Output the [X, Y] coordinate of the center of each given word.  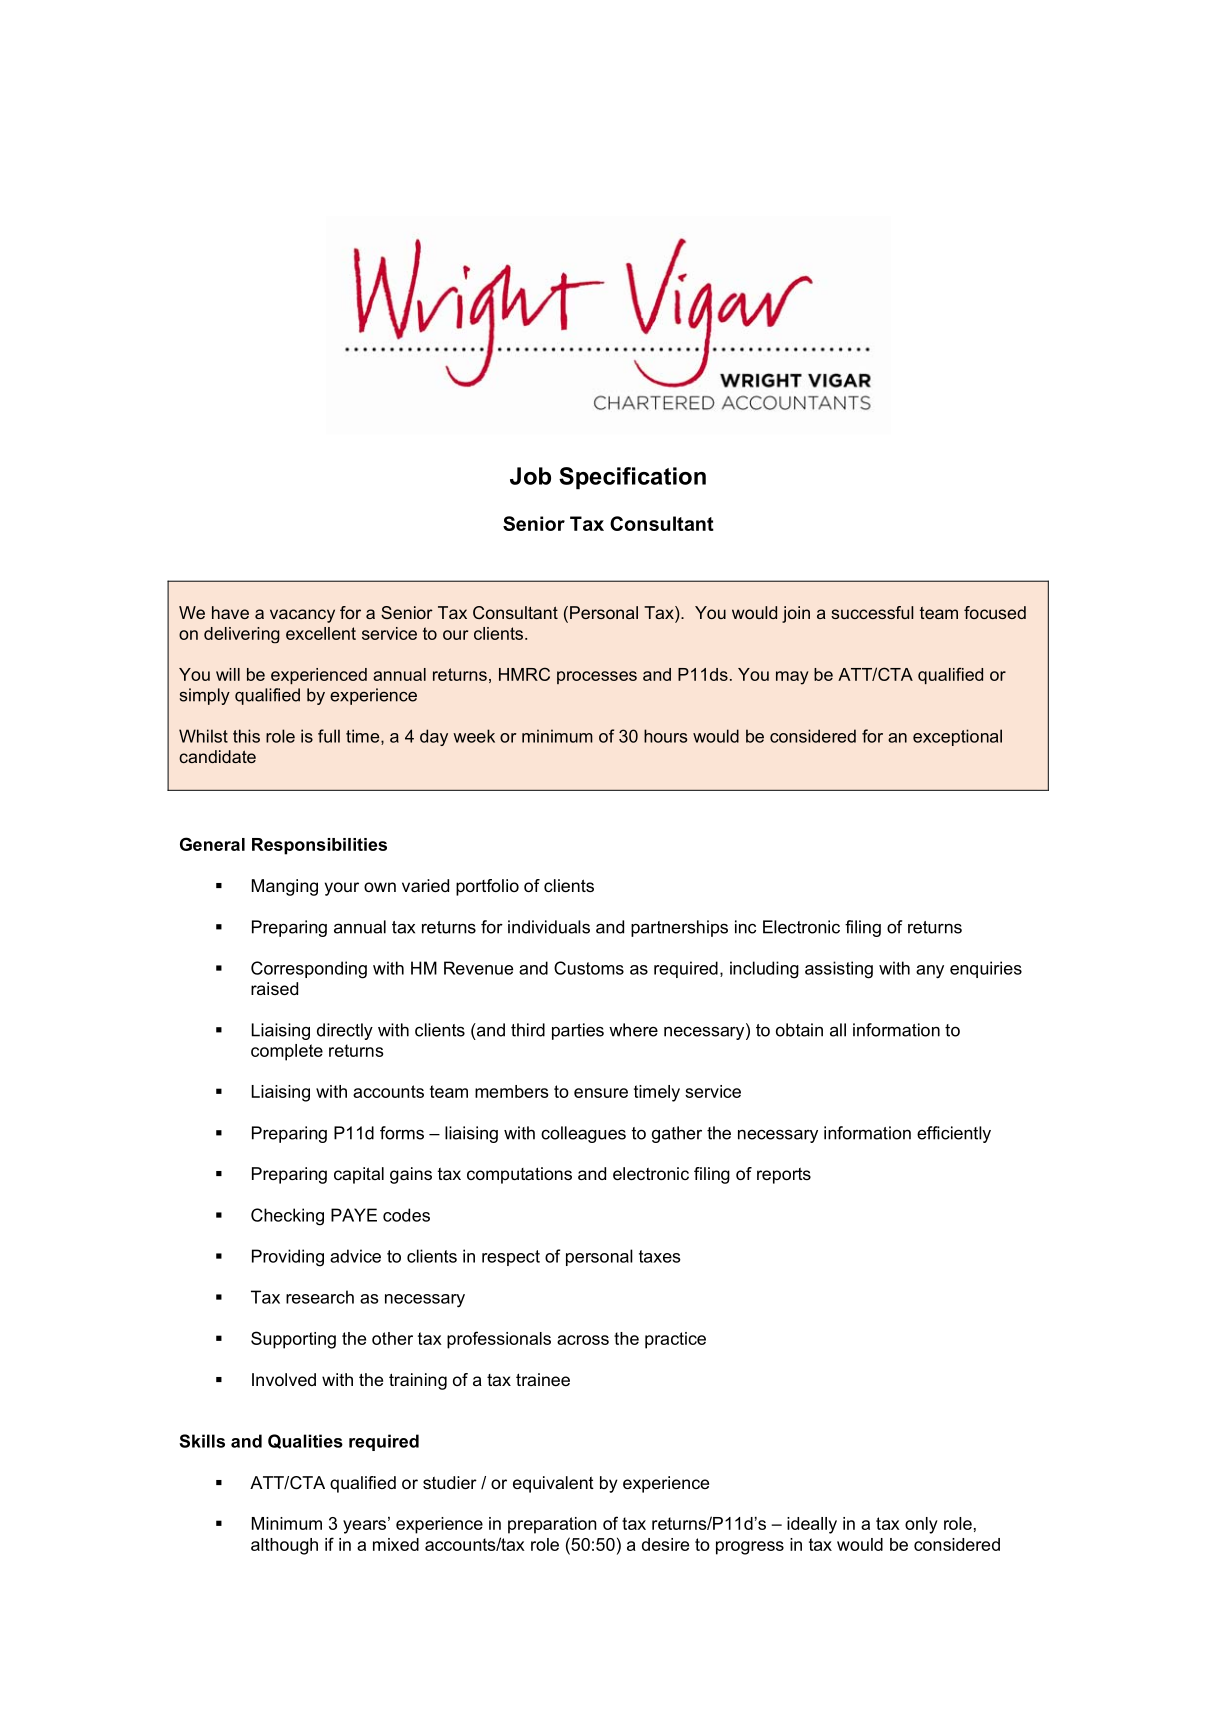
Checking [287, 1217]
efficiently [954, 1134]
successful [872, 612]
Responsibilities [319, 846]
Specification [632, 478]
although [284, 1546]
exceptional [957, 737]
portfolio [487, 887]
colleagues [583, 1134]
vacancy [302, 616]
